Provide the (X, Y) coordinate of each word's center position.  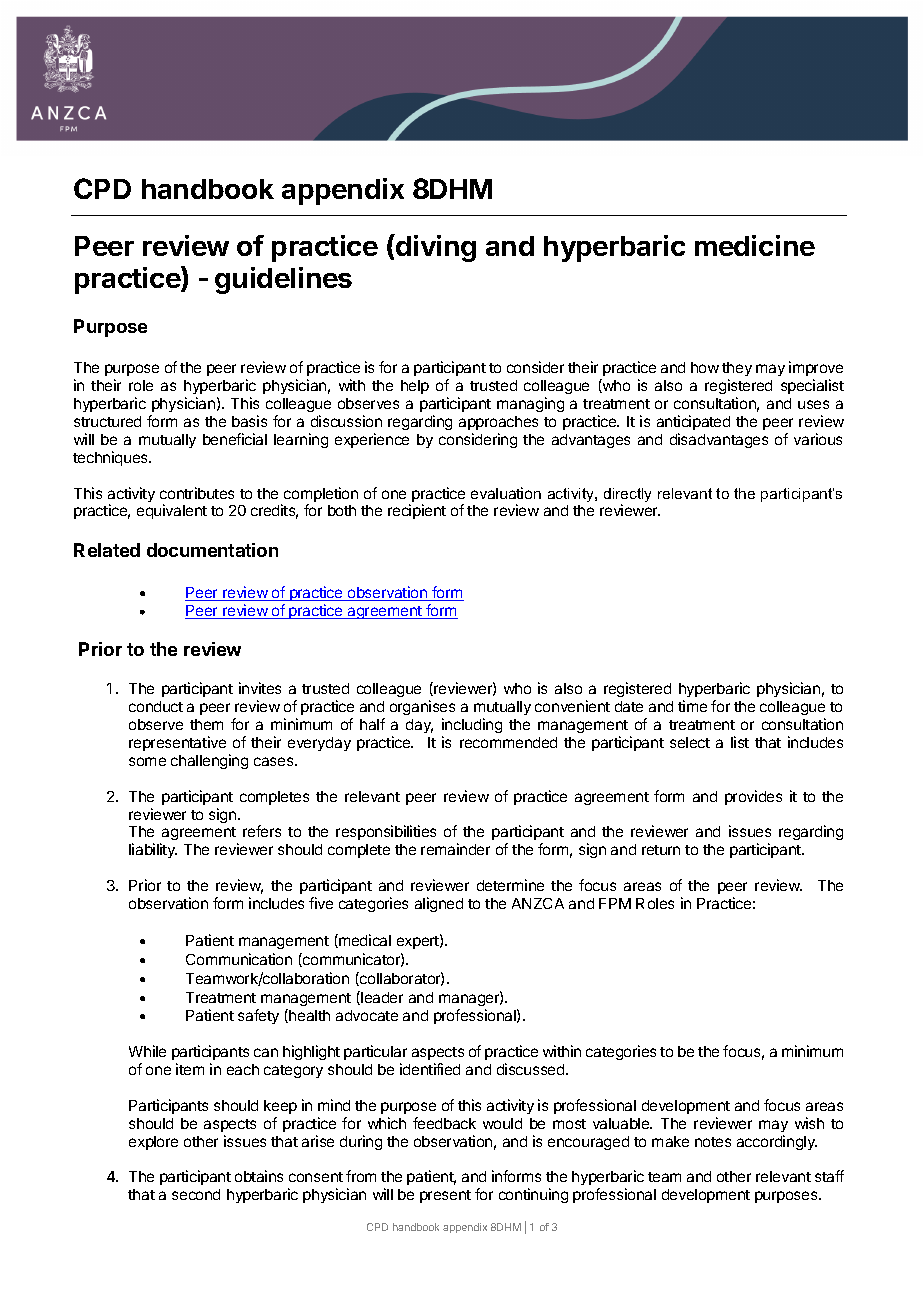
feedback (444, 1123)
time (692, 706)
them (206, 724)
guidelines (283, 280)
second (196, 1194)
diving (435, 248)
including (472, 725)
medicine (755, 245)
